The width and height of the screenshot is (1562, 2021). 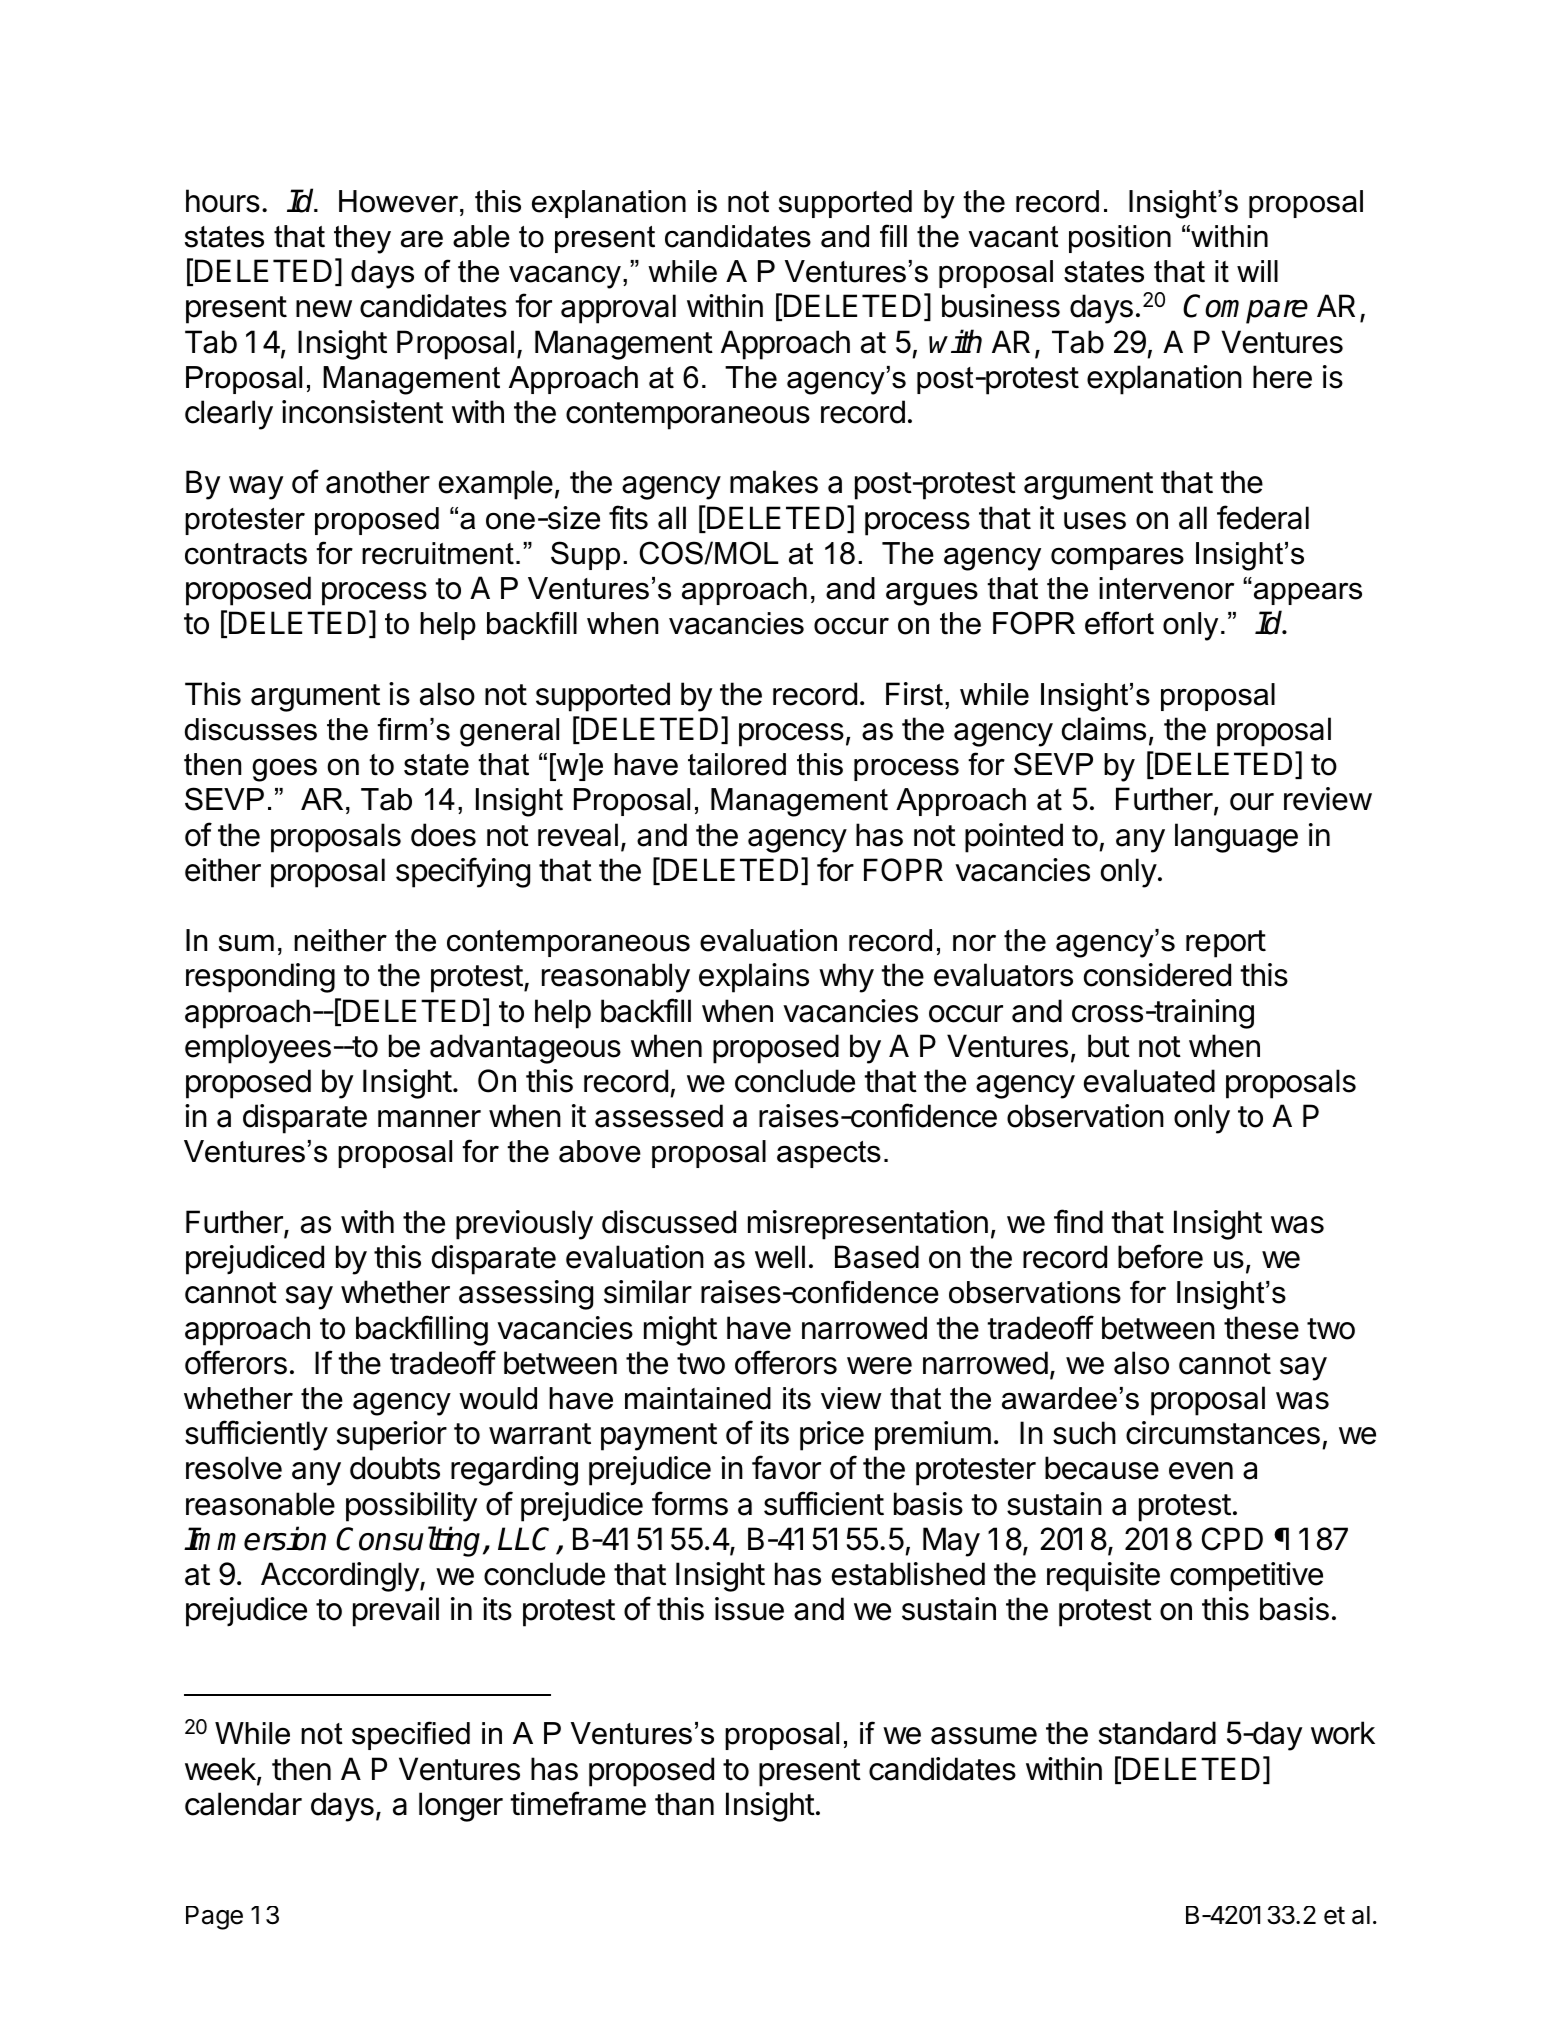 What do you see at coordinates (684, 1804) in the screenshot?
I see `than` at bounding box center [684, 1804].
